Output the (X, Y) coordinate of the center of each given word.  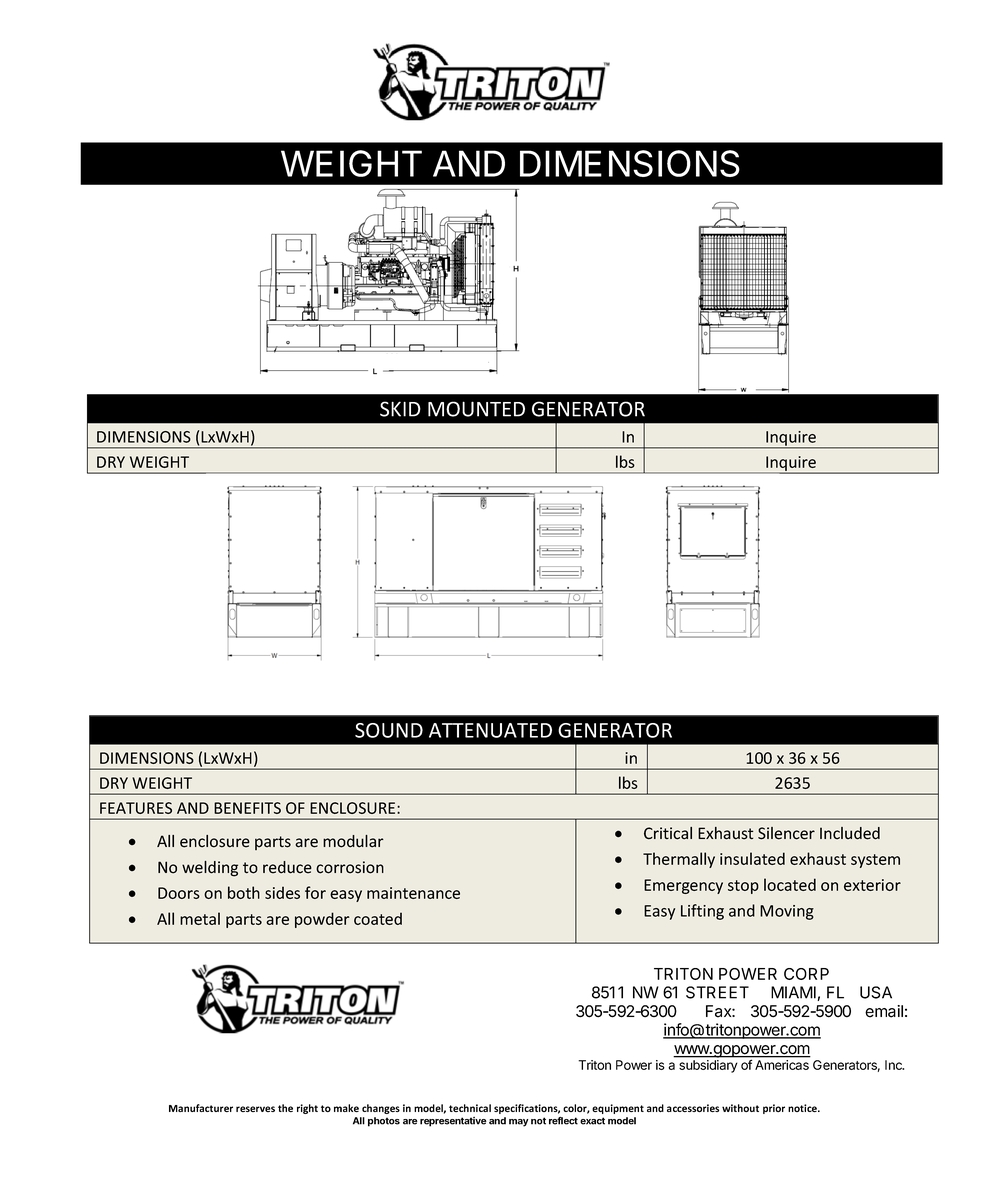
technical (470, 1108)
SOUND (389, 730)
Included (850, 833)
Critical (668, 833)
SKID (400, 409)
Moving (787, 912)
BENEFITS (247, 808)
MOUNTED (476, 409)
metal (200, 918)
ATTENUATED (490, 730)
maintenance (413, 893)
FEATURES (136, 808)
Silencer (786, 833)
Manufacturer (201, 1108)
